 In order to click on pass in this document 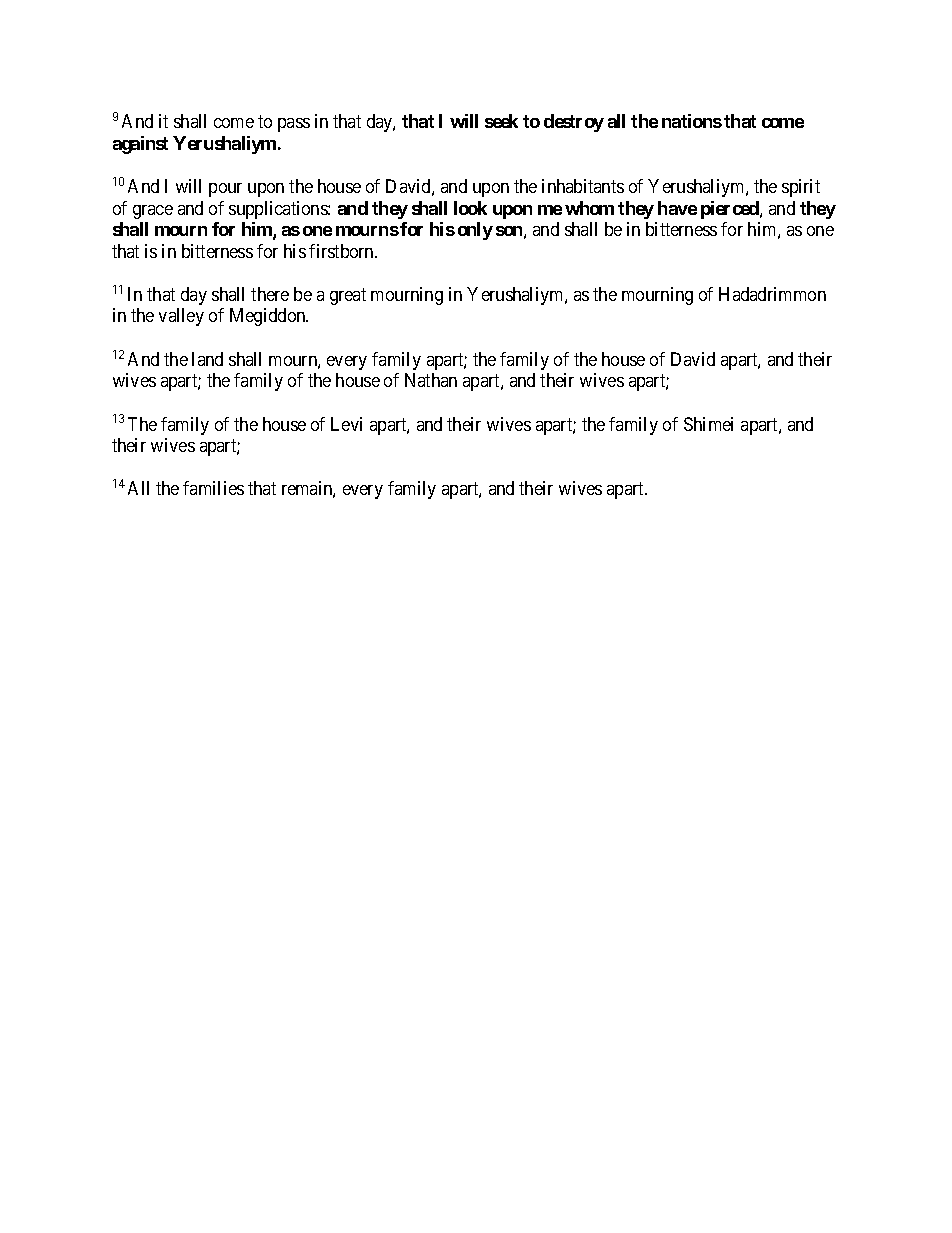, I will do `click(294, 125)`.
